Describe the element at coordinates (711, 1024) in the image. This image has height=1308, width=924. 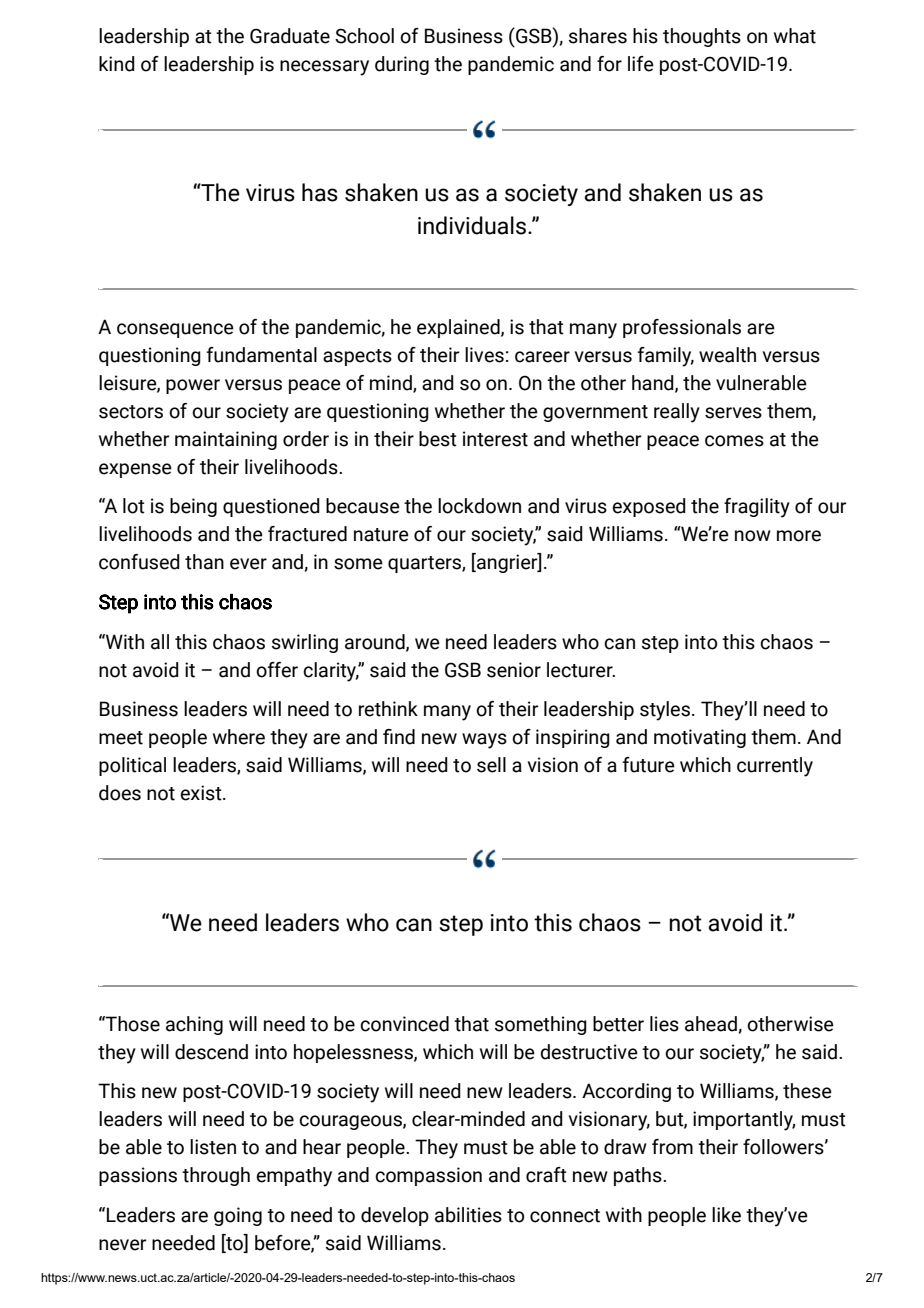
I see `ahead` at that location.
